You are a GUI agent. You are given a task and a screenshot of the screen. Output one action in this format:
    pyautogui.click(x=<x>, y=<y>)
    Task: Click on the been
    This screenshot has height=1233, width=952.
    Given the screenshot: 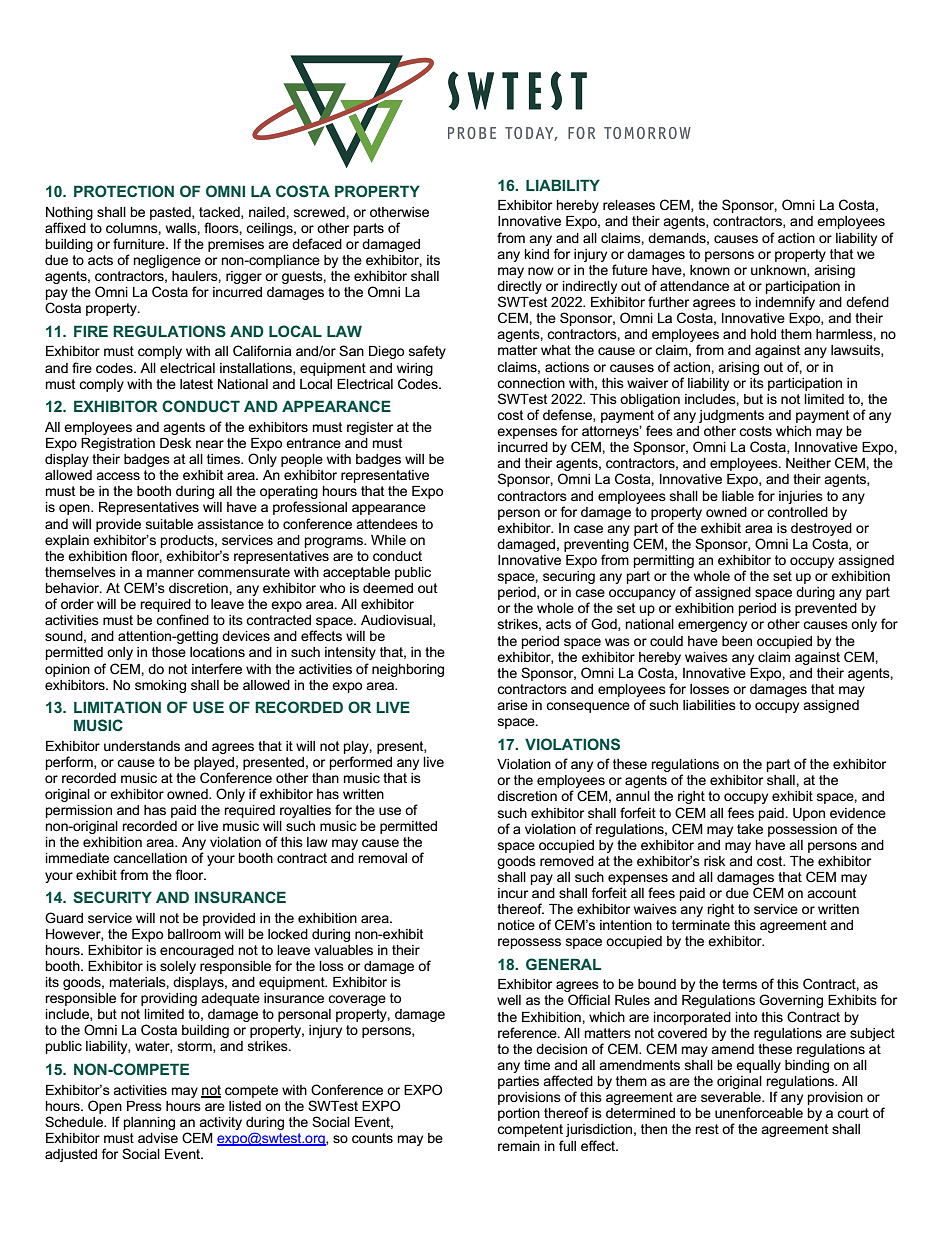 What is the action you would take?
    pyautogui.click(x=737, y=641)
